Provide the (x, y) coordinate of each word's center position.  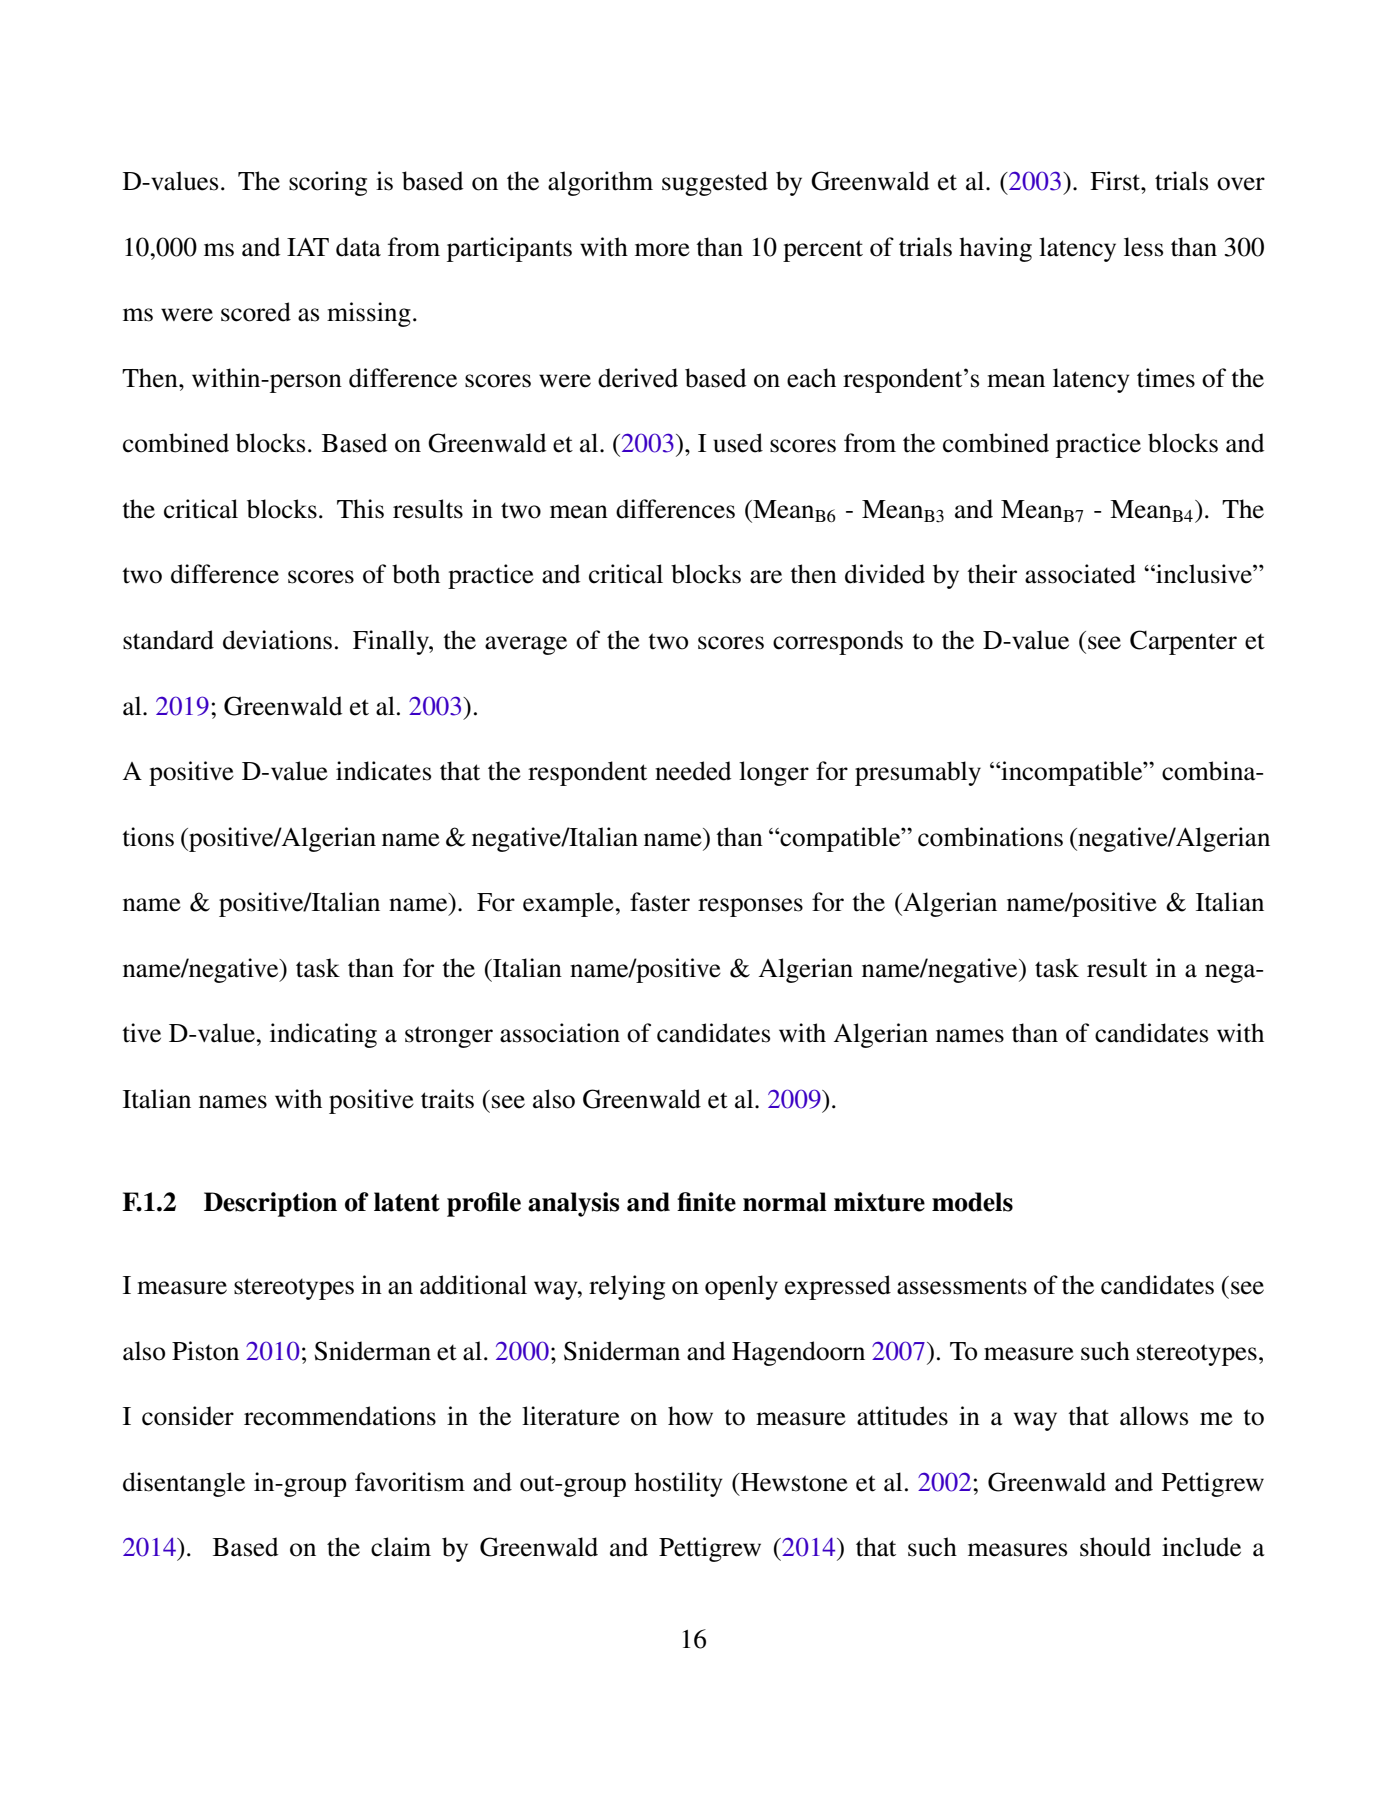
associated (1080, 574)
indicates (383, 771)
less (1143, 247)
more (662, 250)
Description (270, 1204)
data (358, 247)
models (972, 1202)
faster (660, 902)
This (360, 509)
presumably (918, 773)
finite (706, 1202)
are (766, 577)
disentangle (184, 1484)
